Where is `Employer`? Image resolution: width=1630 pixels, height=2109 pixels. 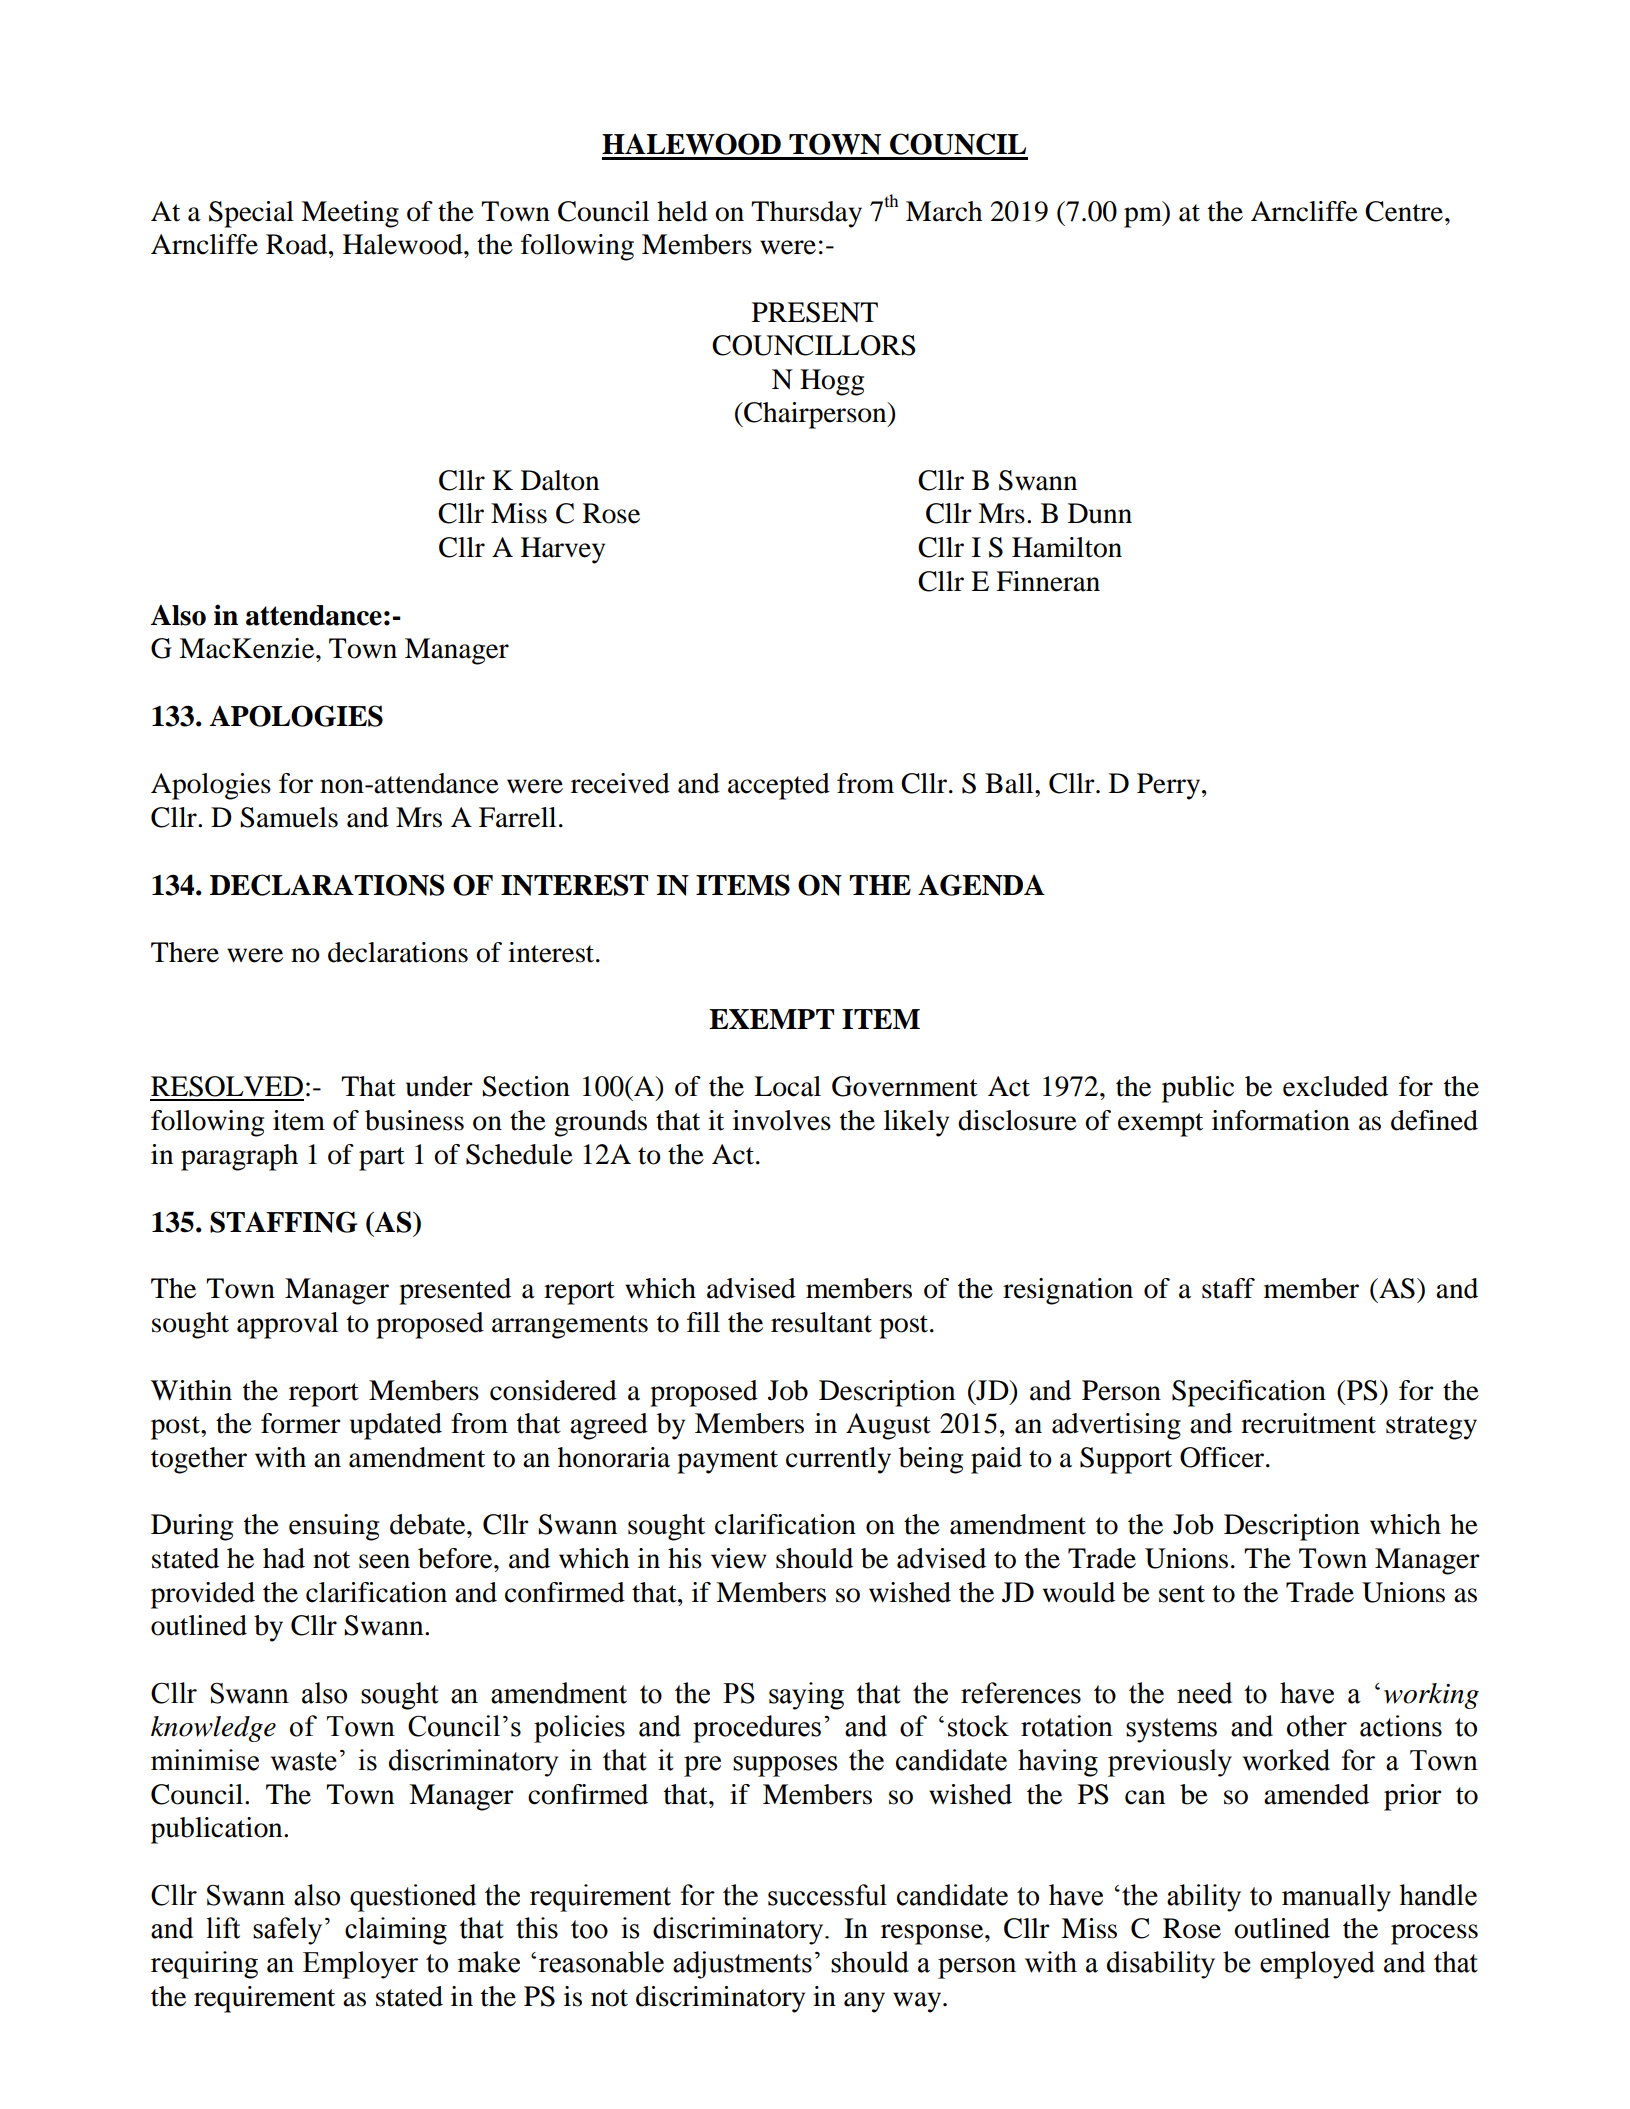 Employer is located at coordinates (360, 1965).
